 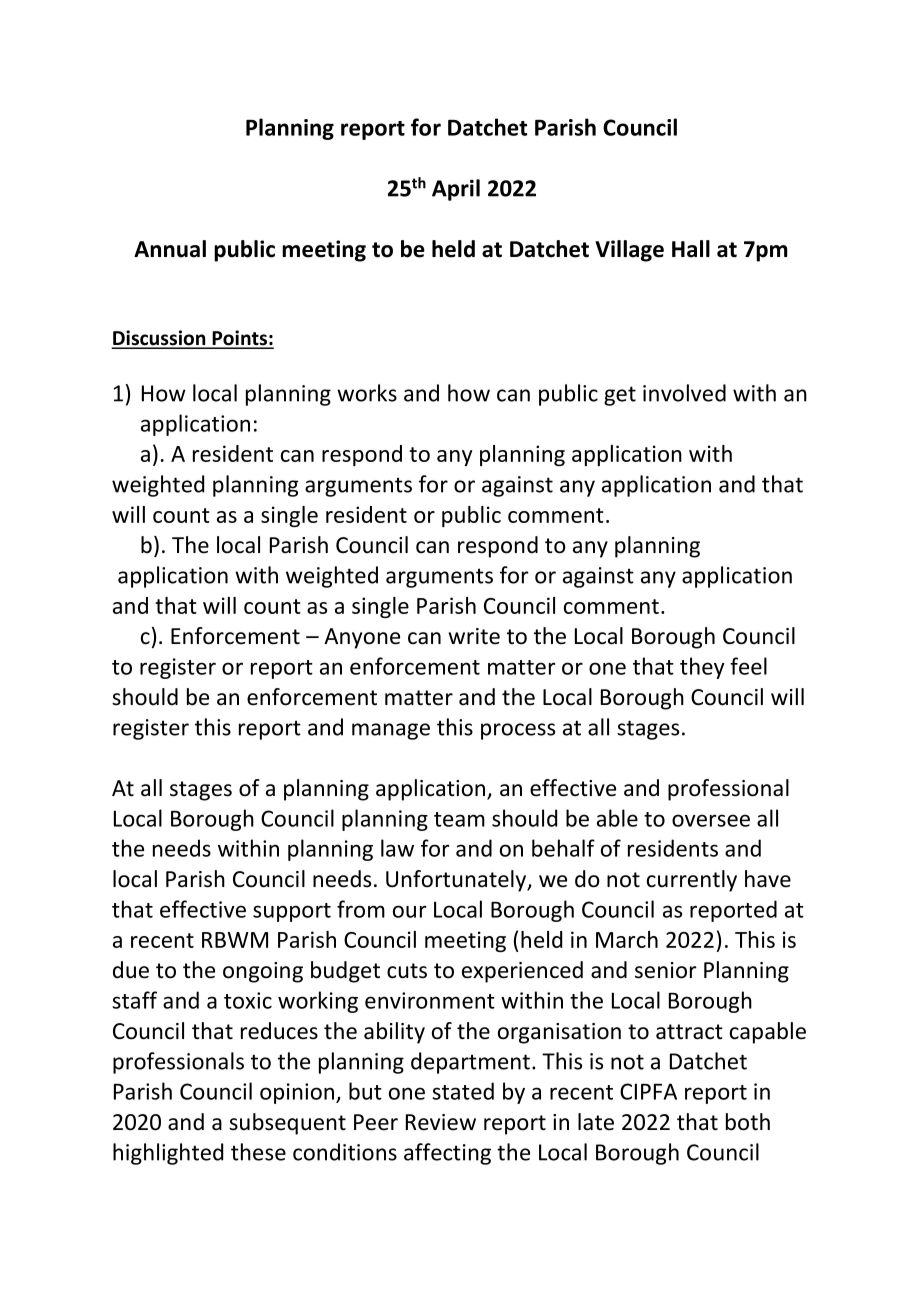 What do you see at coordinates (263, 972) in the document?
I see `ongoing` at bounding box center [263, 972].
